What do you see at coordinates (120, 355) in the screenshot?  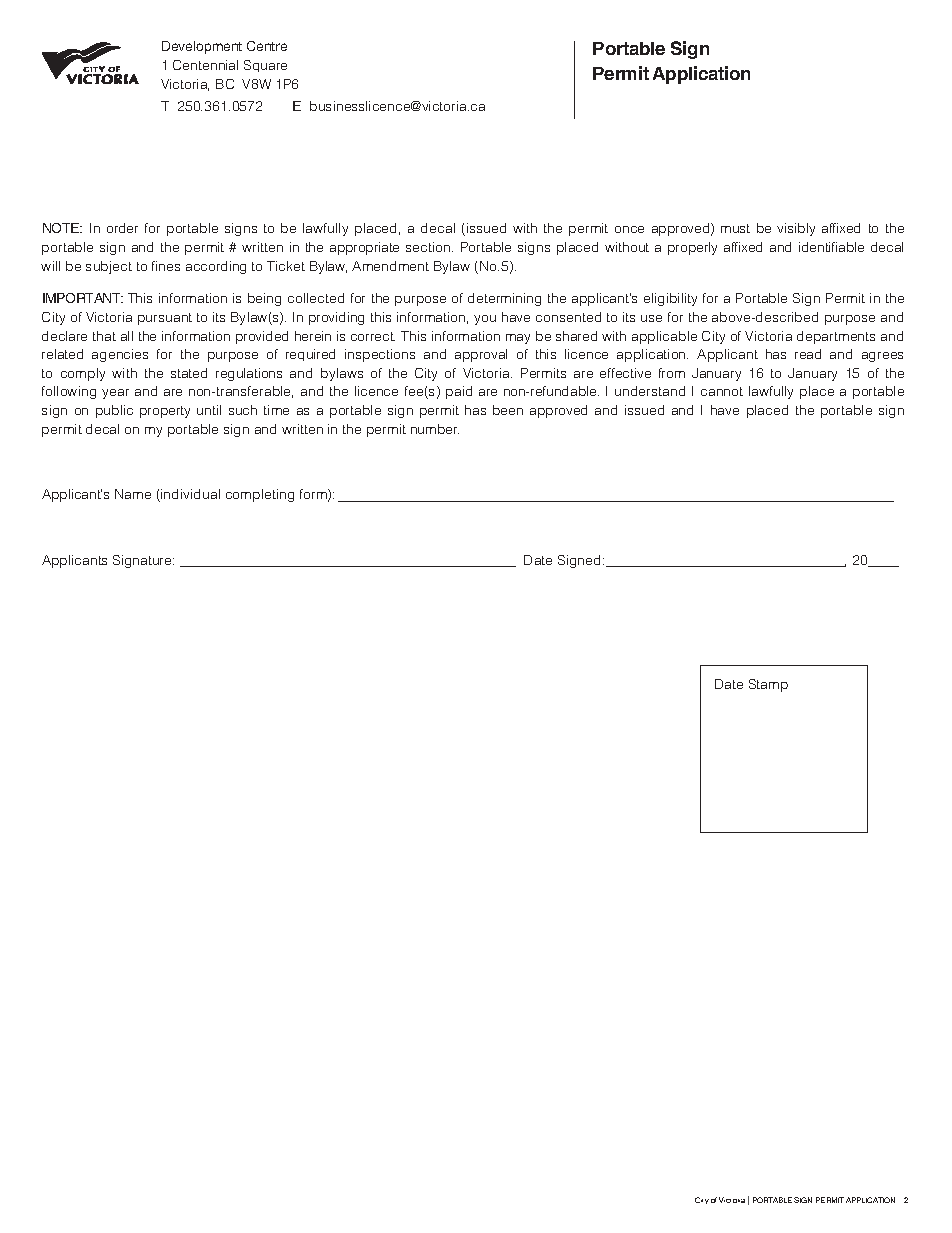 I see `agencies` at bounding box center [120, 355].
